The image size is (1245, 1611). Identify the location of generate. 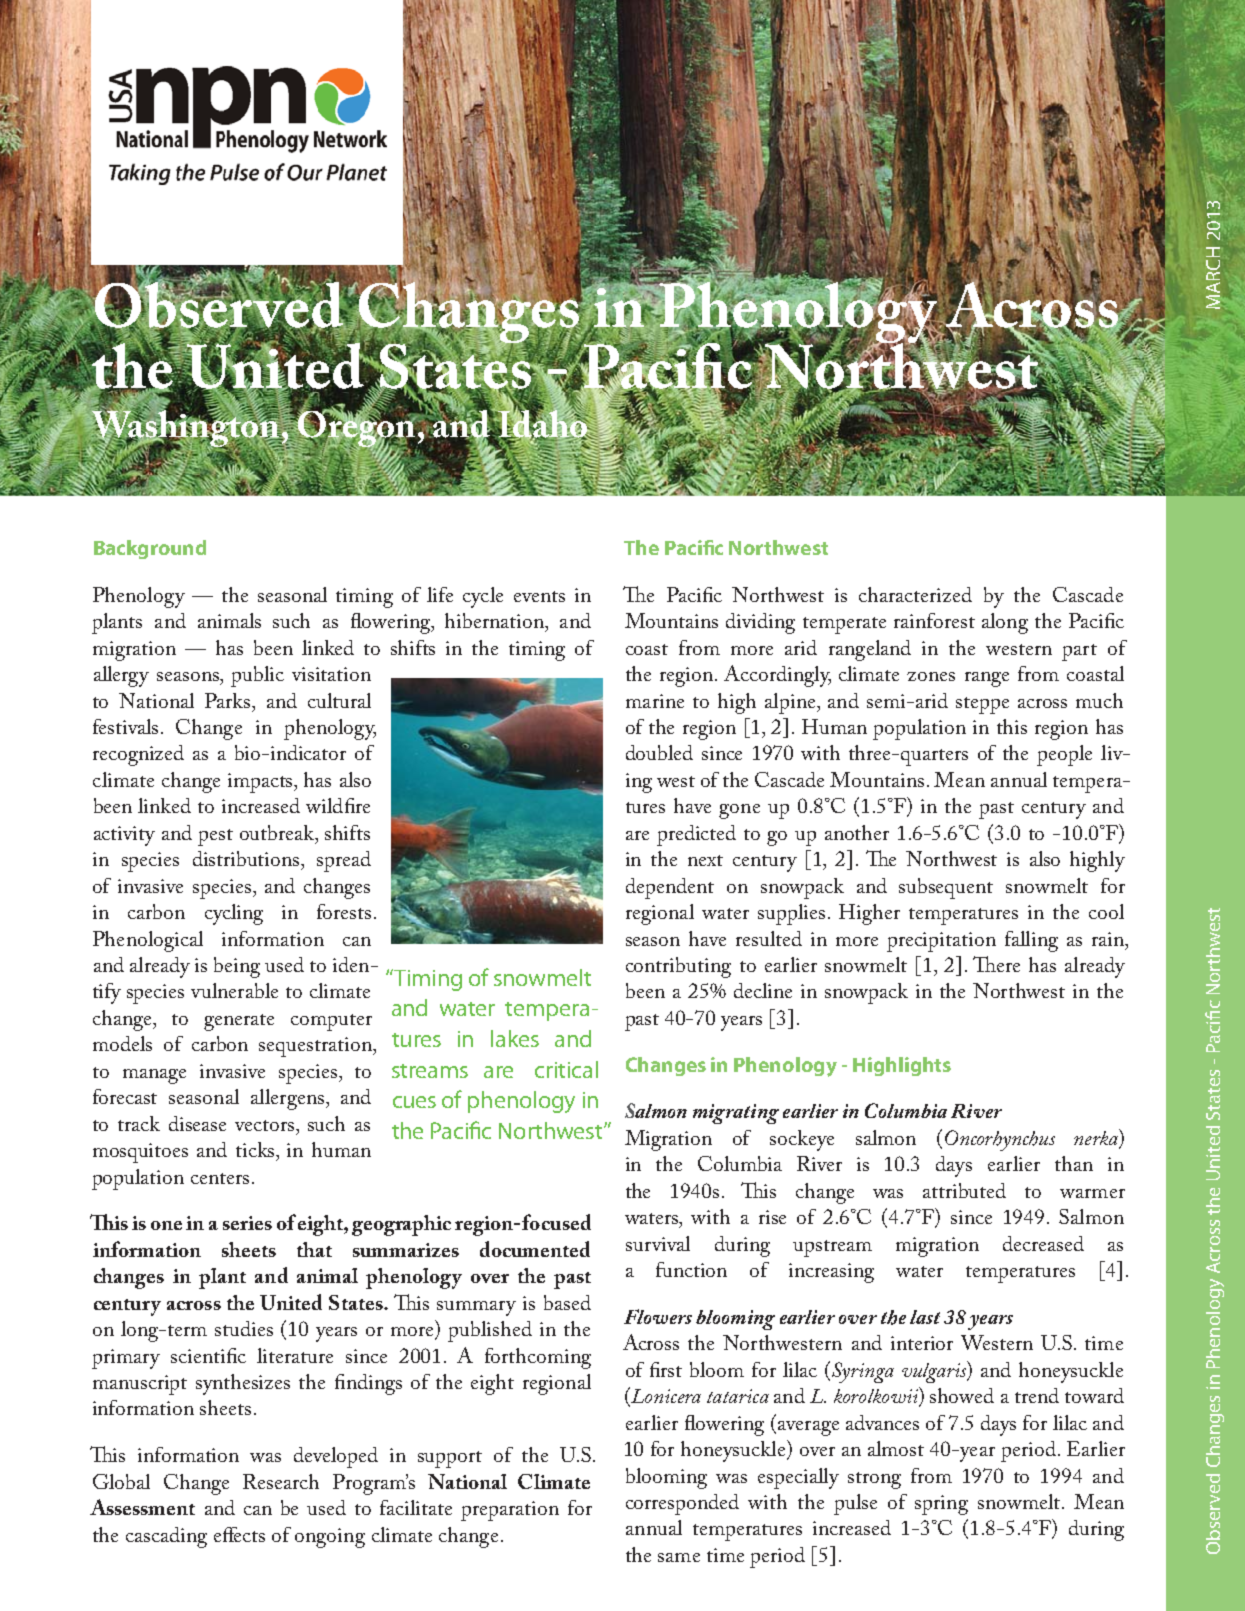
(239, 1022).
